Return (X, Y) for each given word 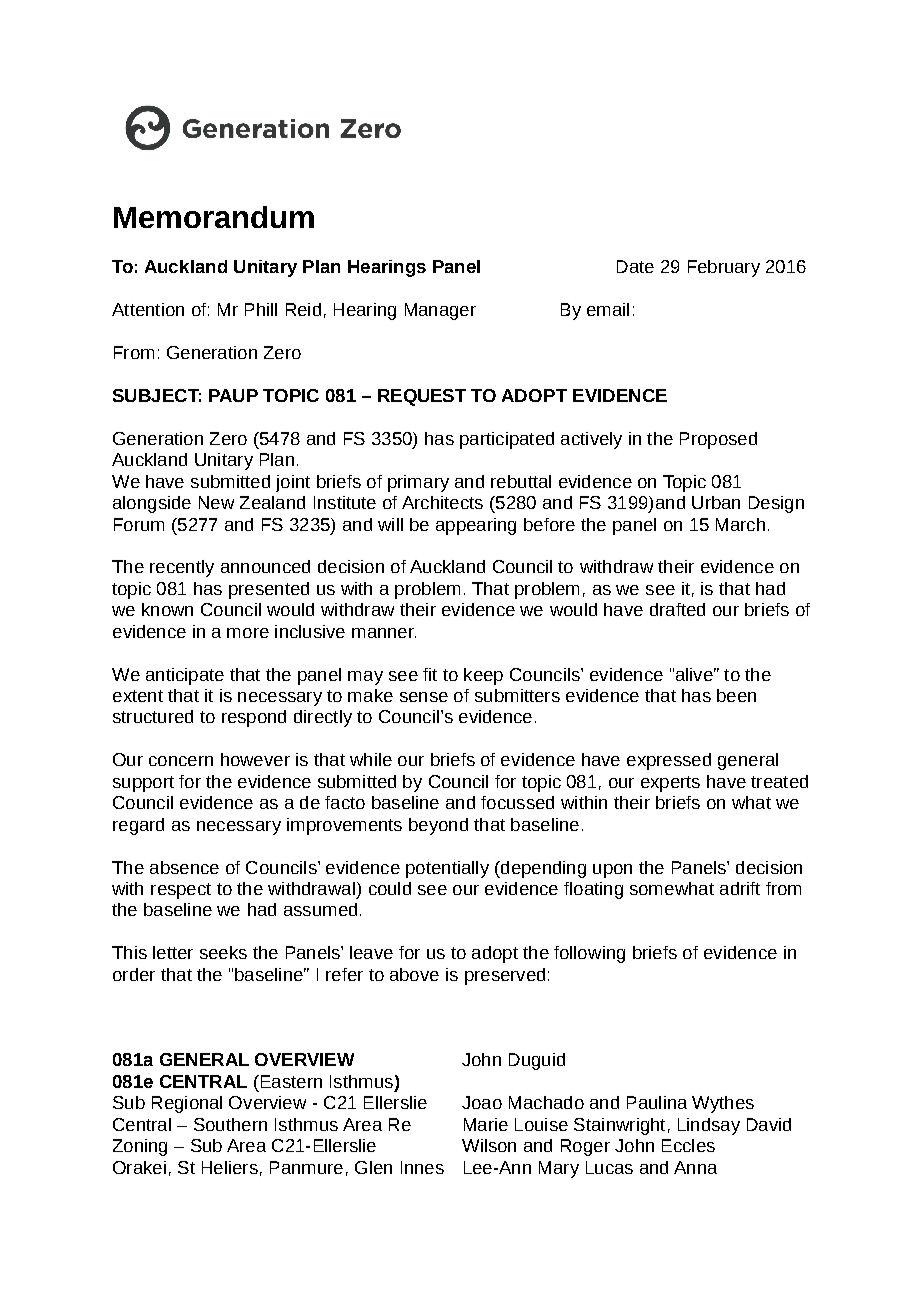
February (724, 268)
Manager (440, 311)
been (736, 695)
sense (424, 697)
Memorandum (214, 217)
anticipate (185, 676)
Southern (230, 1124)
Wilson (489, 1145)
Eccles (688, 1145)
